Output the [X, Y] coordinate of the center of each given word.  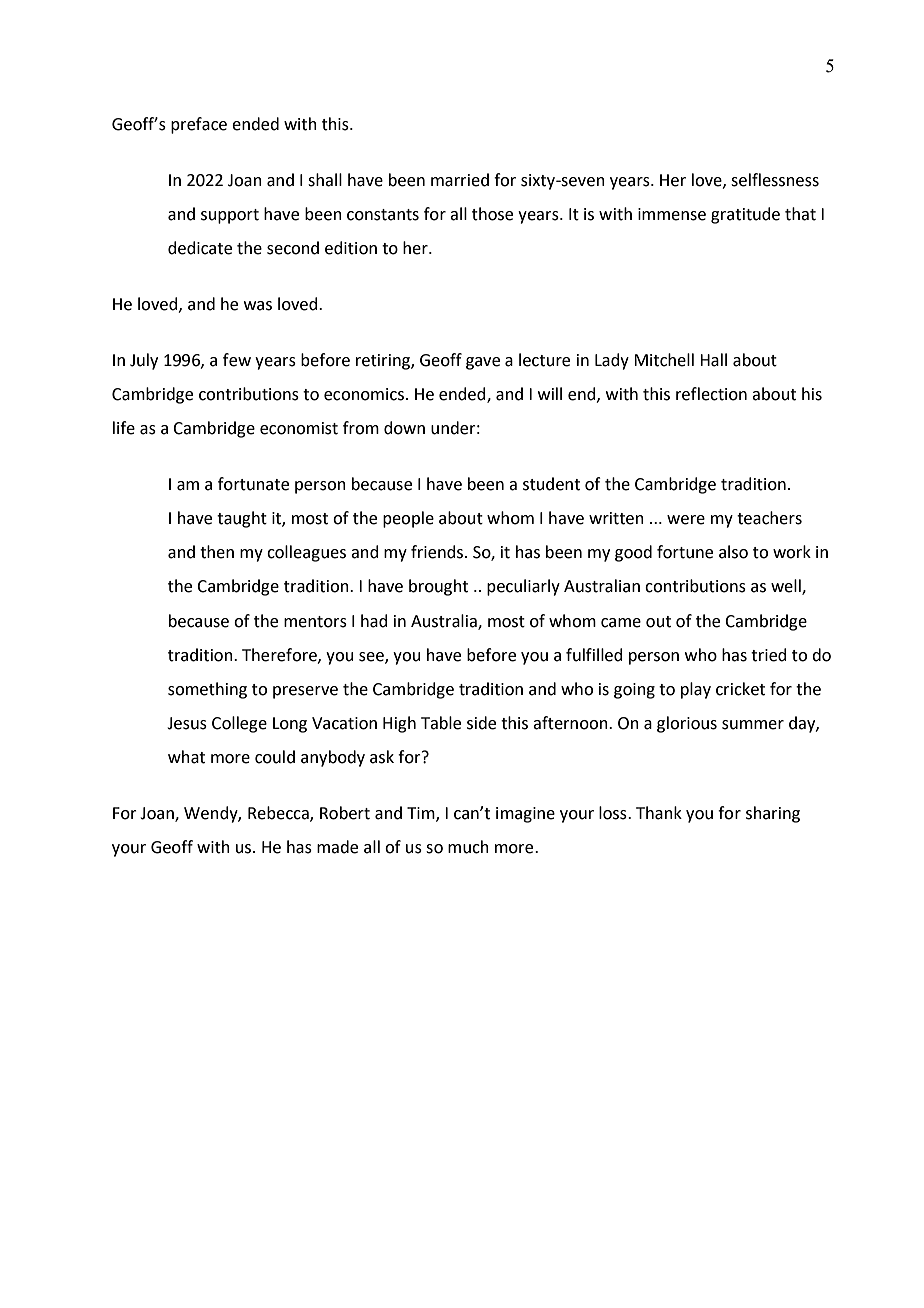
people [408, 519]
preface [199, 125]
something [207, 690]
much [468, 847]
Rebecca [279, 814]
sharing [773, 814]
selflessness [775, 180]
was [258, 306]
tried [769, 655]
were [686, 520]
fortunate [253, 484]
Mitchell [664, 360]
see [372, 657]
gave [483, 363]
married [460, 180]
